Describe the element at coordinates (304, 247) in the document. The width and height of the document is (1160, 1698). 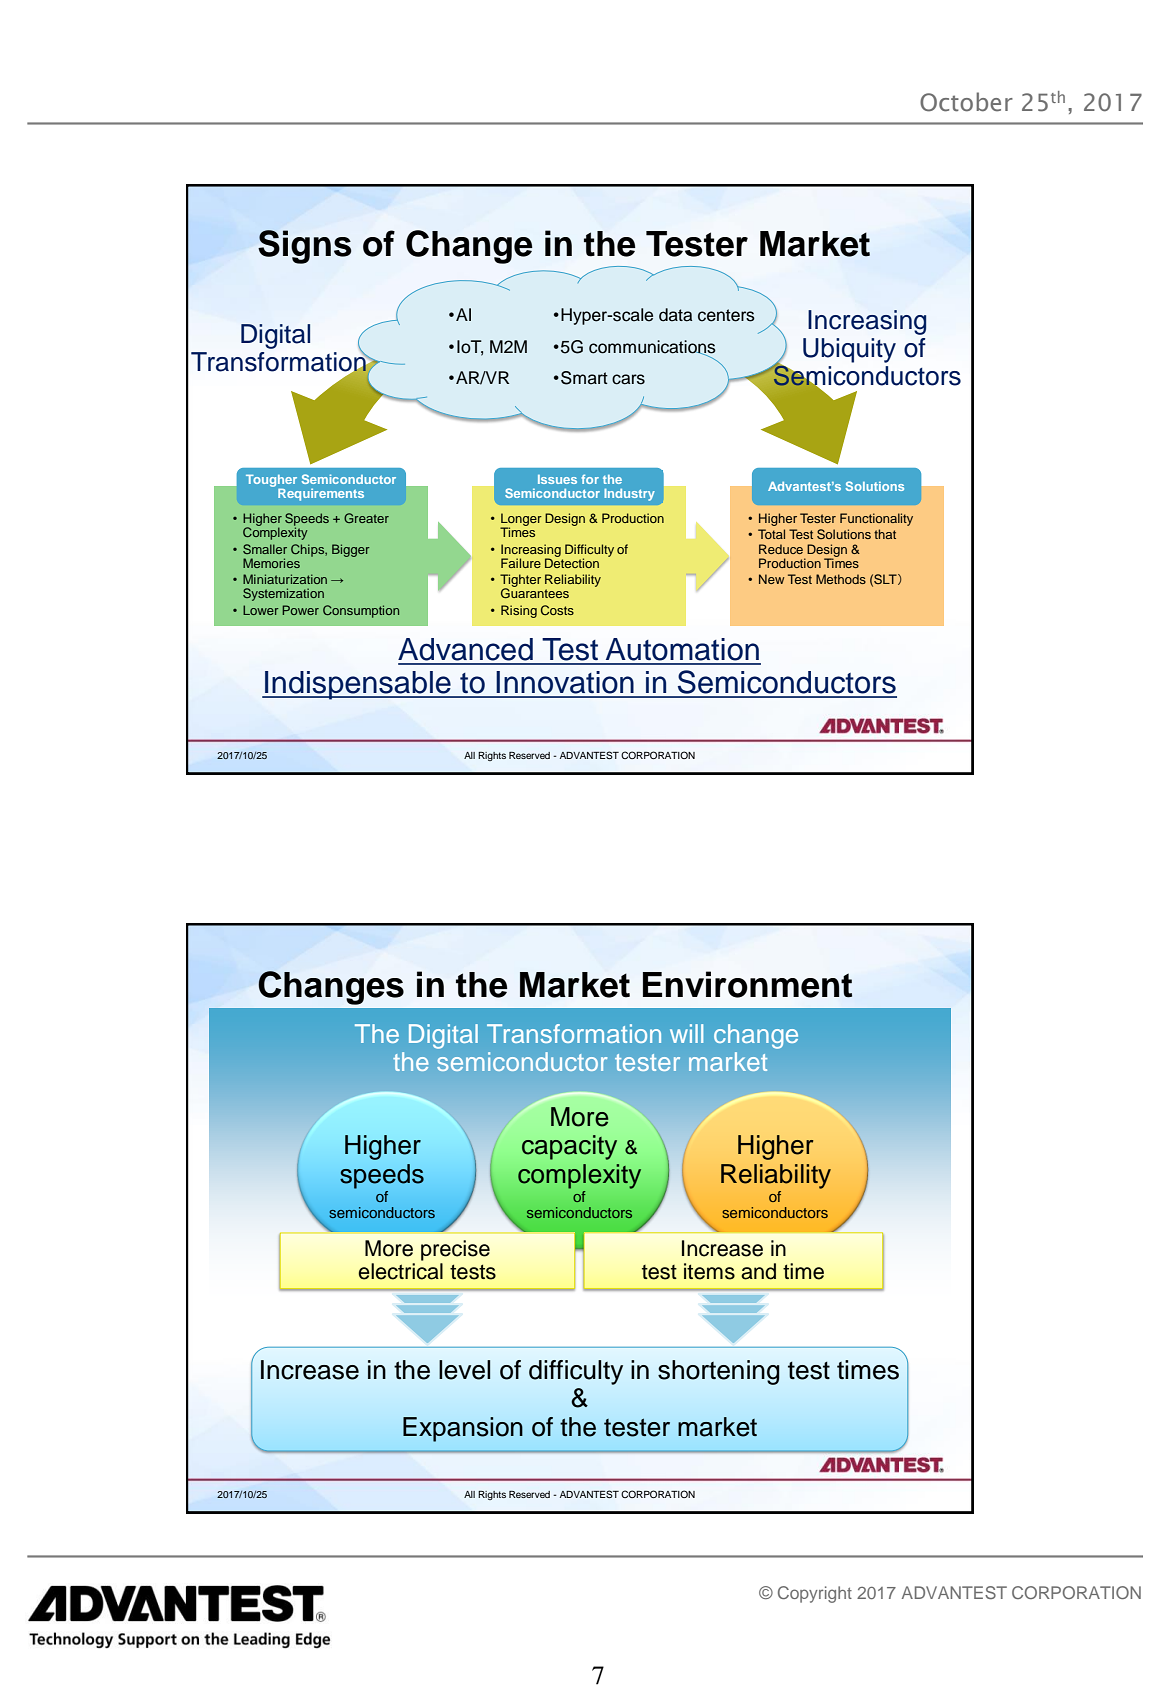
I see `Signs` at that location.
